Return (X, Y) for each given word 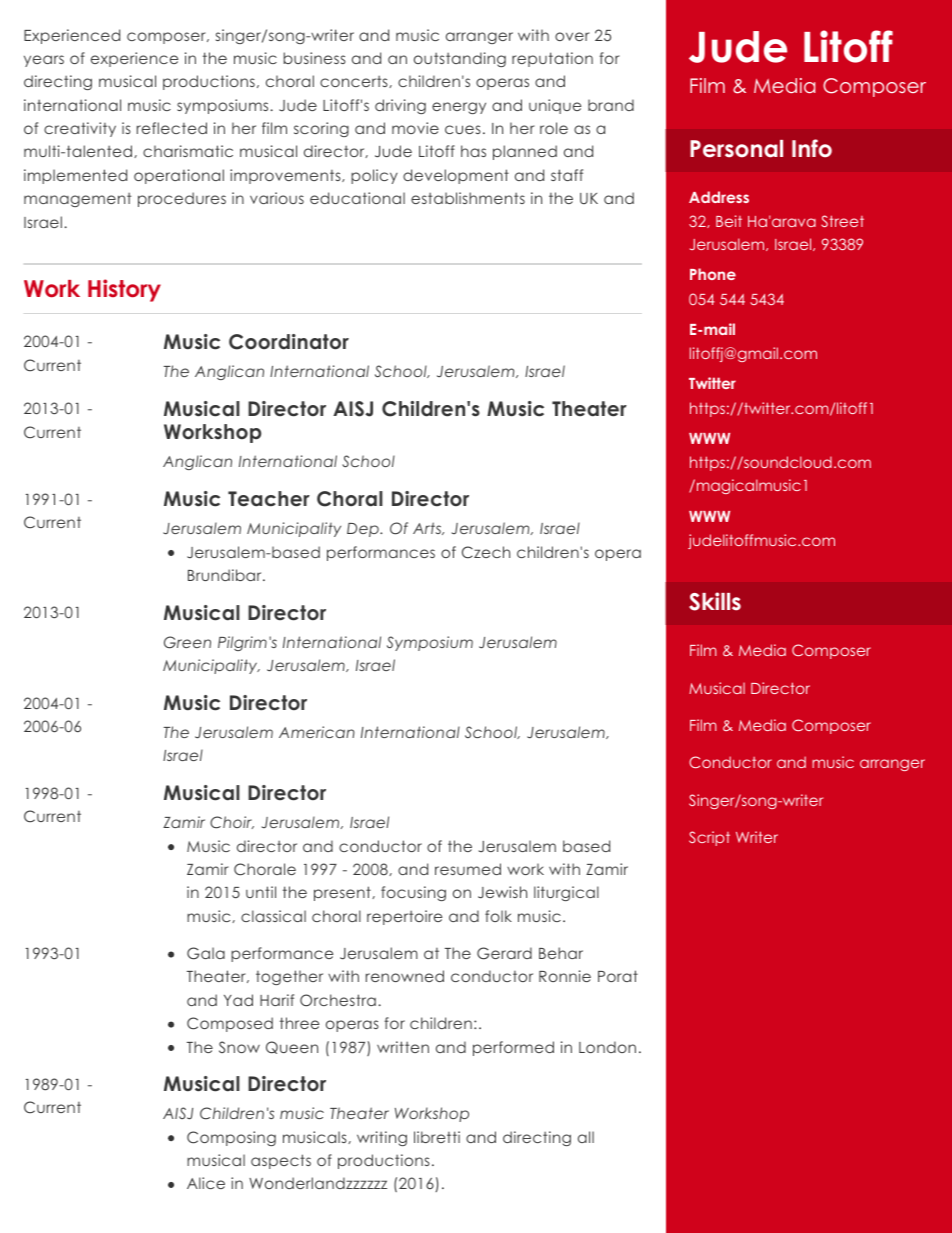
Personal (736, 149)
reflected (172, 128)
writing (382, 1138)
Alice (206, 1183)
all (586, 1137)
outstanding (460, 59)
